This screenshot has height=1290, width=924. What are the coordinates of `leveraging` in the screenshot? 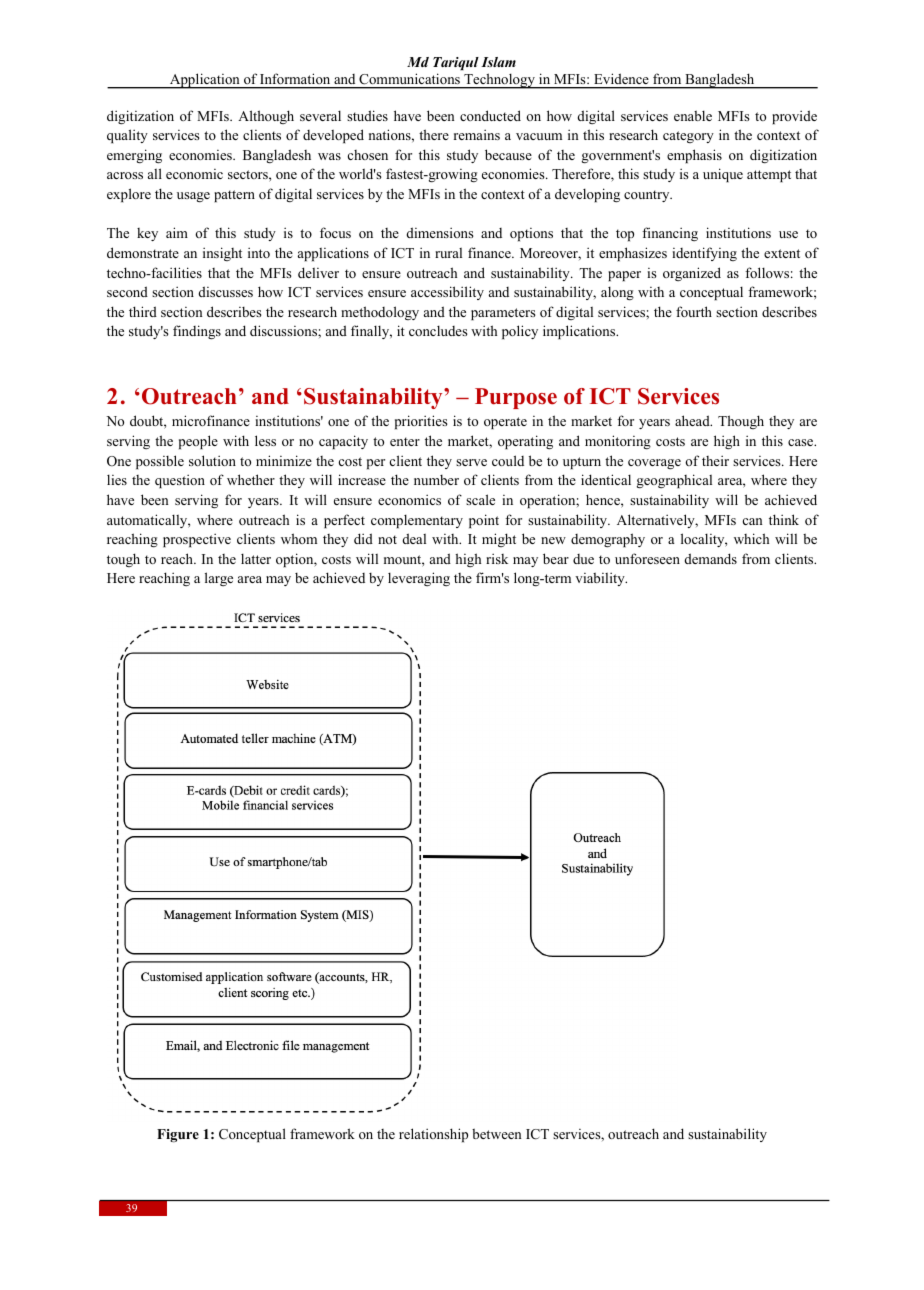 It's located at (419, 579).
